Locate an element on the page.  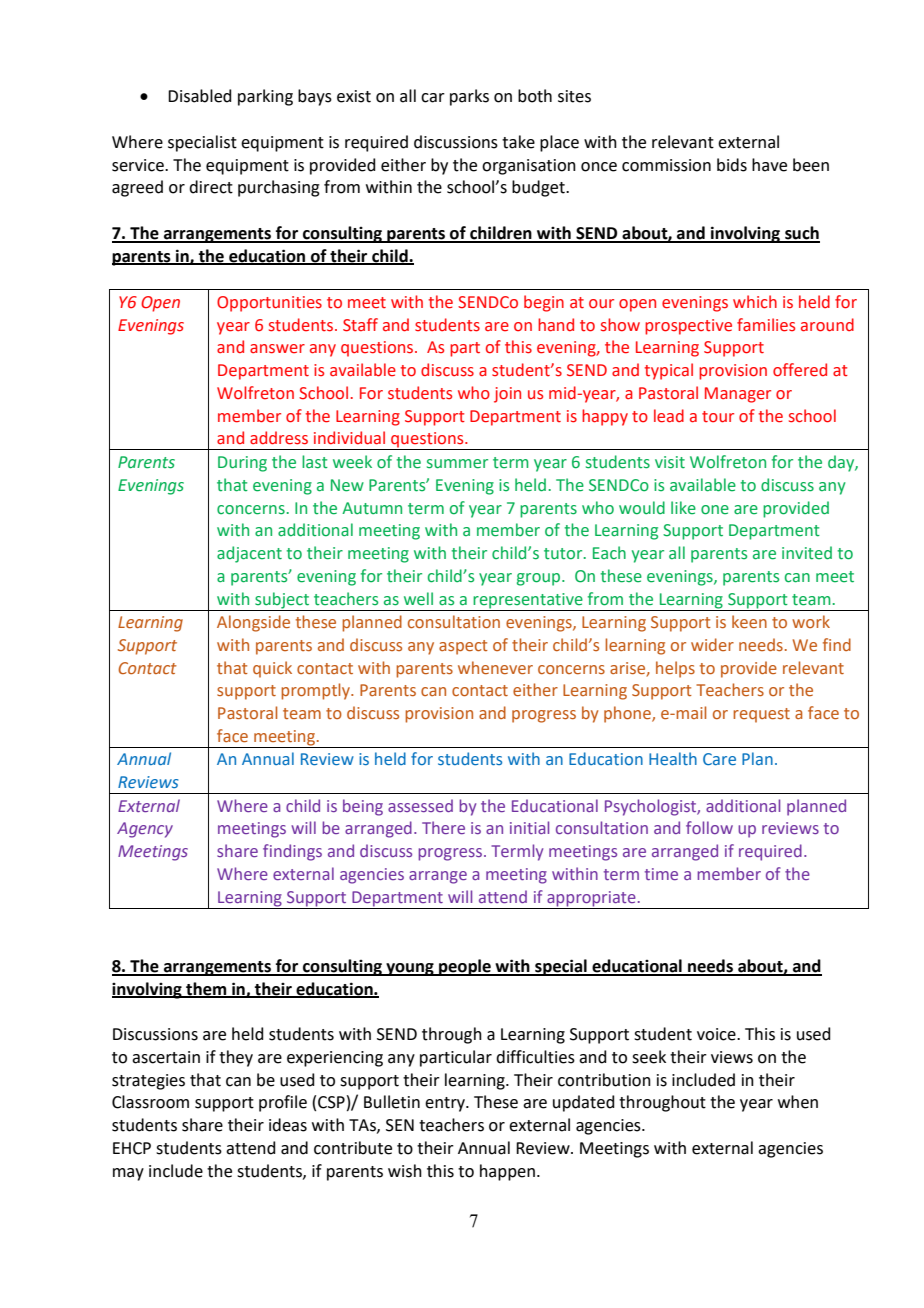
Disabled is located at coordinates (200, 96).
